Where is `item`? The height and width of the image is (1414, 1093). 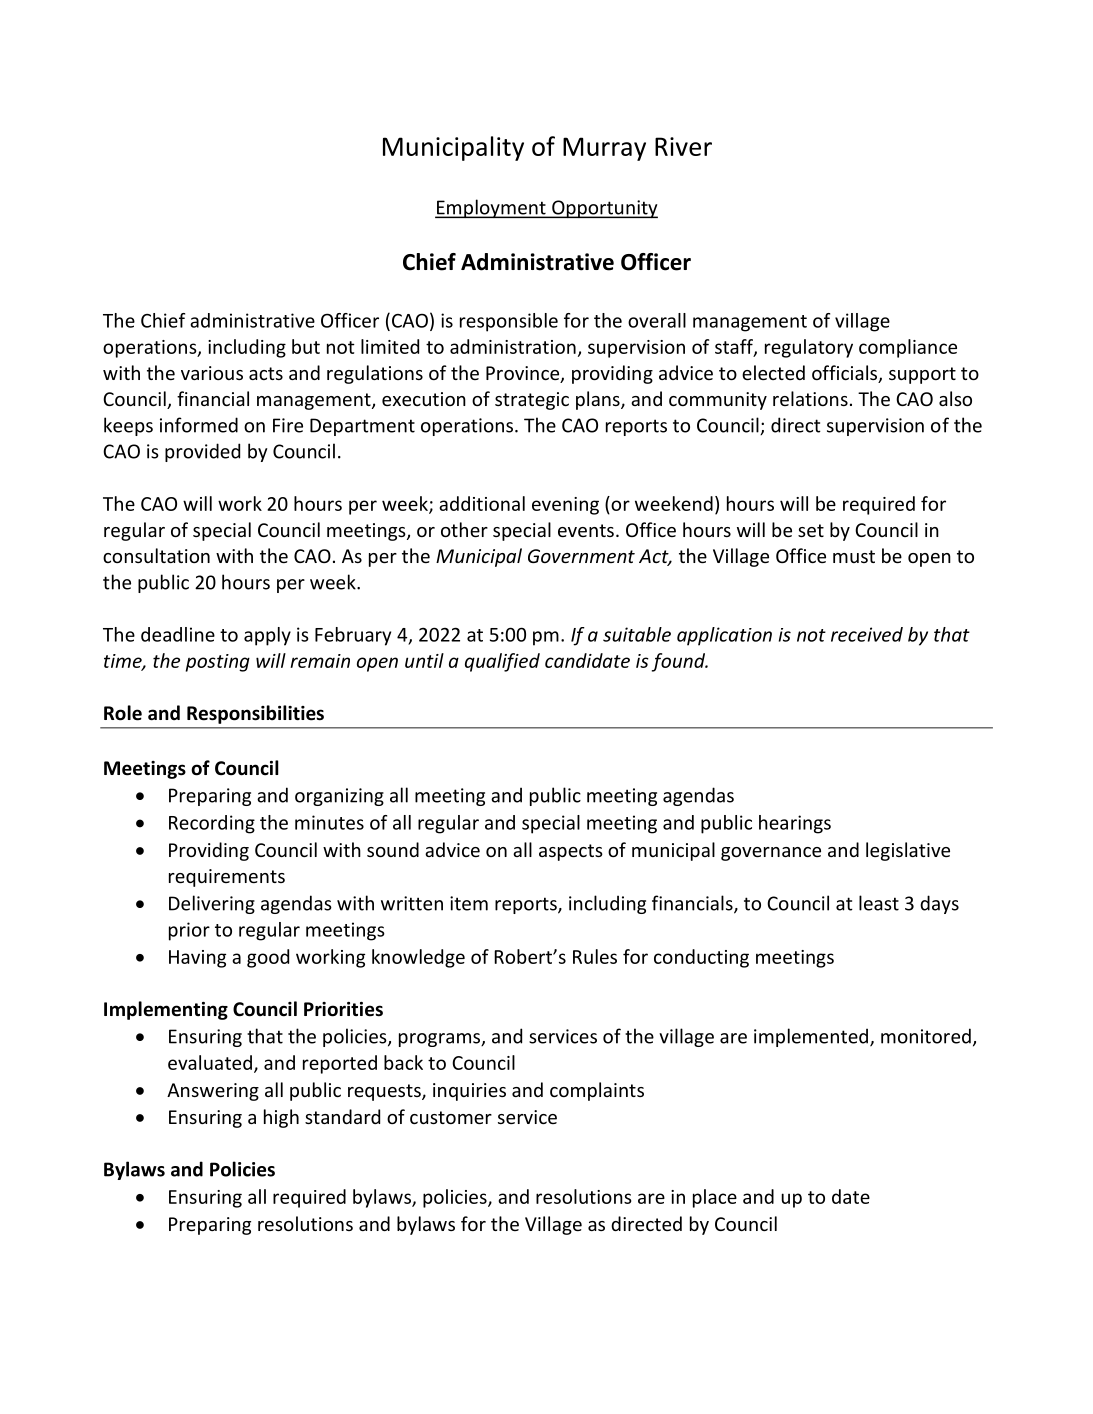
item is located at coordinates (469, 903).
